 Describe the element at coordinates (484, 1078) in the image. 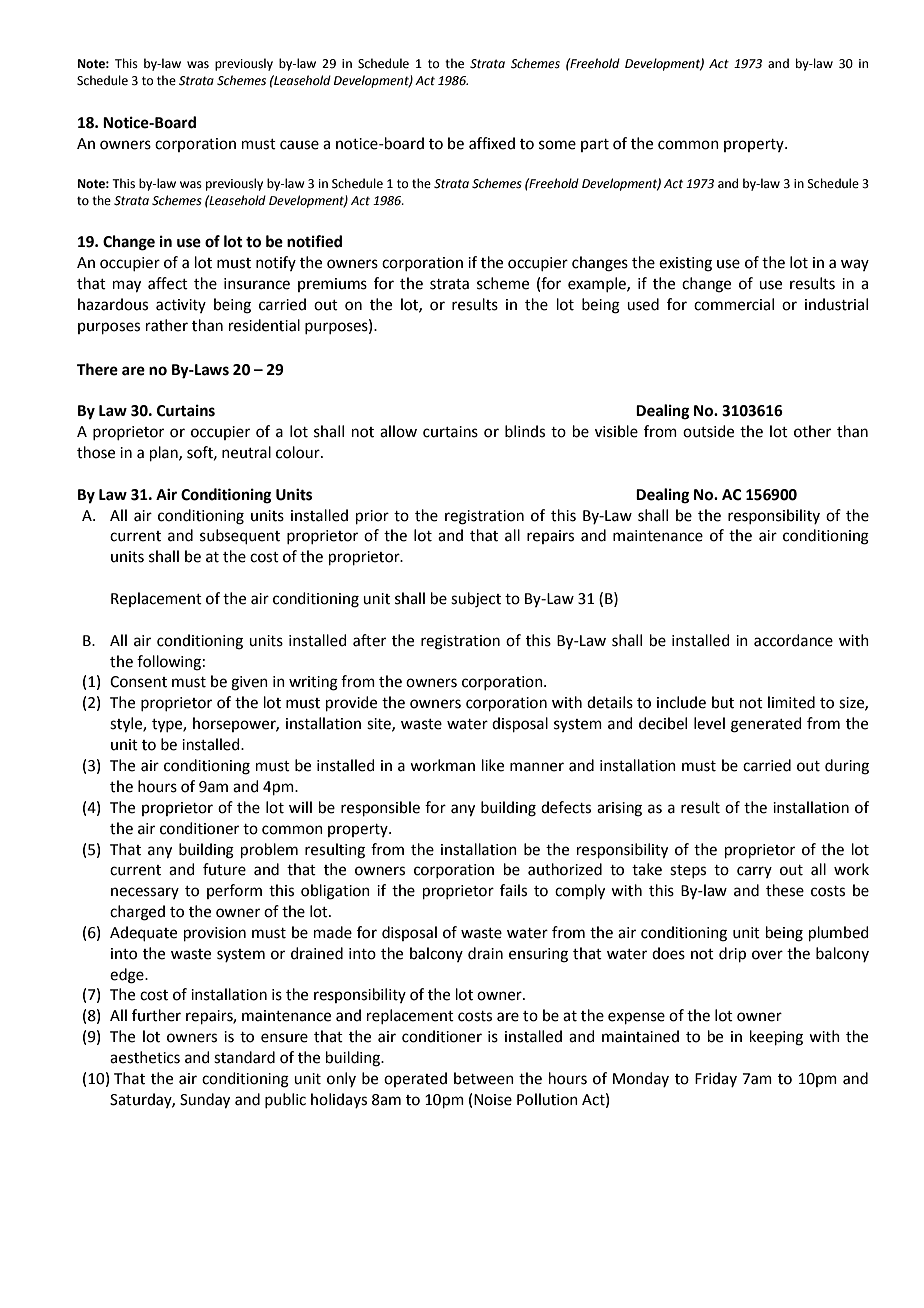

I see `between` at that location.
